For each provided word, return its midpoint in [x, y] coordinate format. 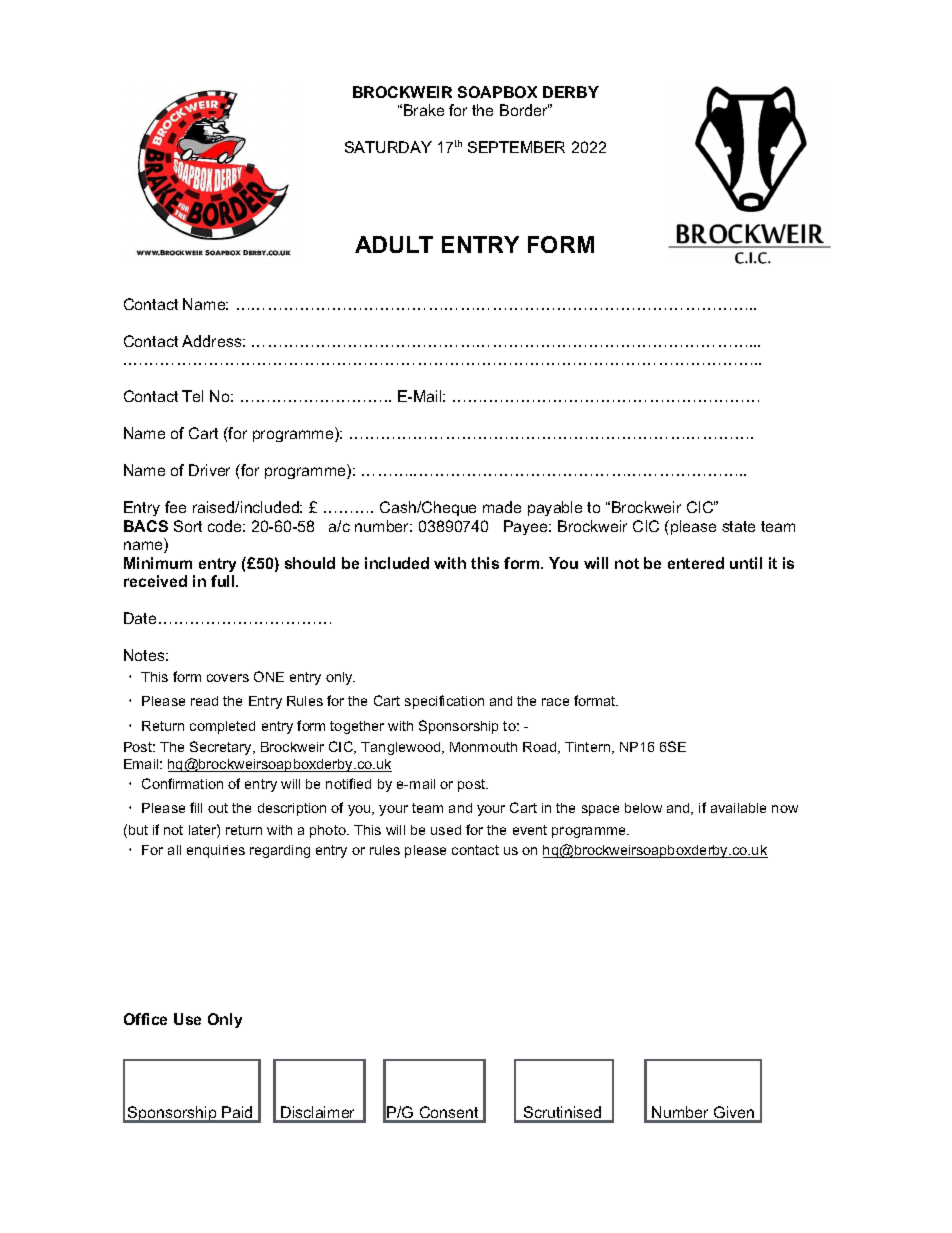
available [738, 808]
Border [524, 110]
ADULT [394, 244]
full [224, 581]
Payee [527, 527]
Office [145, 1019]
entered [696, 563]
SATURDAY [388, 147]
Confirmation [182, 783]
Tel [192, 396]
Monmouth [483, 747]
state [738, 526]
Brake [424, 110]
